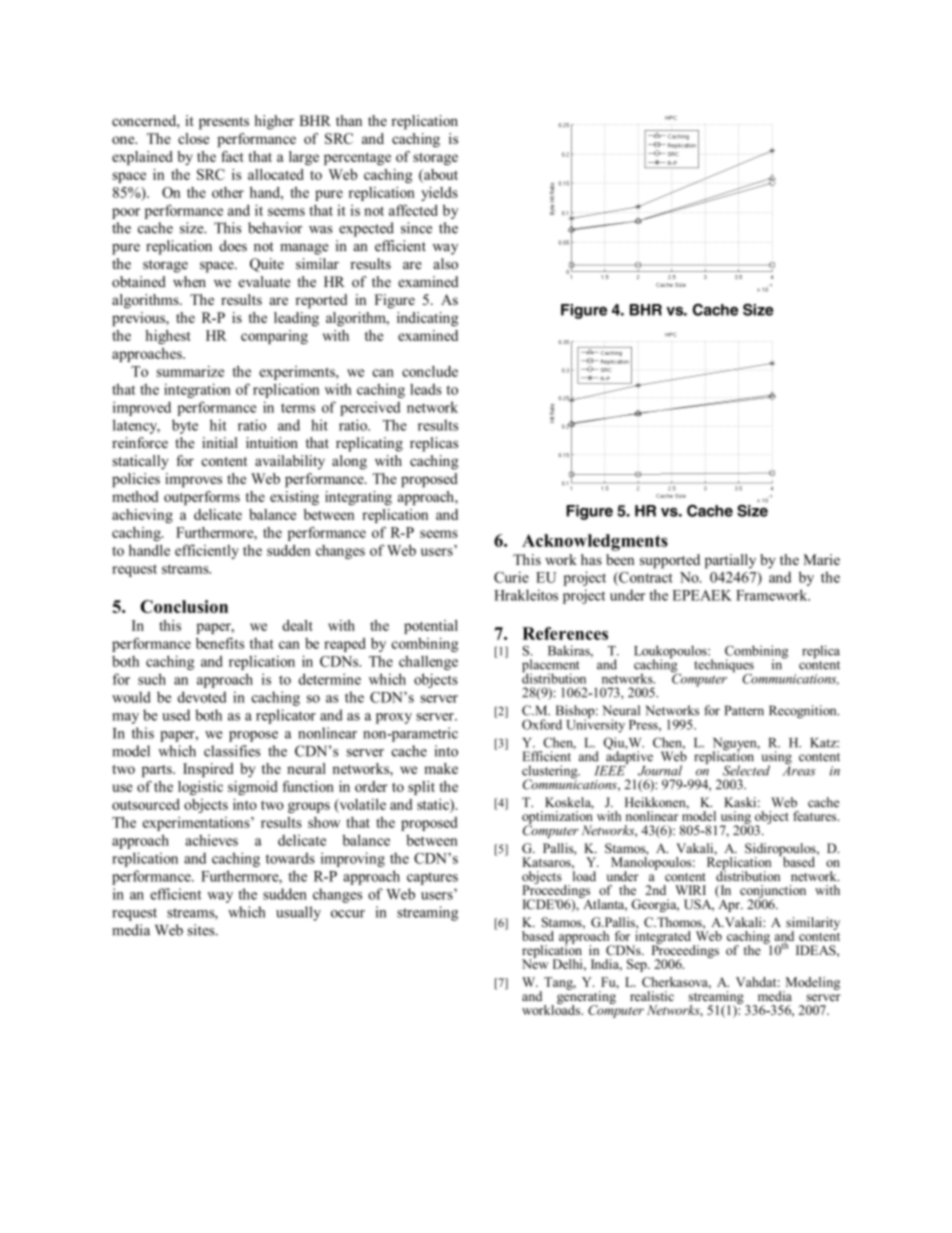 This screenshot has height=1233, width=952. What do you see at coordinates (193, 138) in the screenshot?
I see `close` at bounding box center [193, 138].
